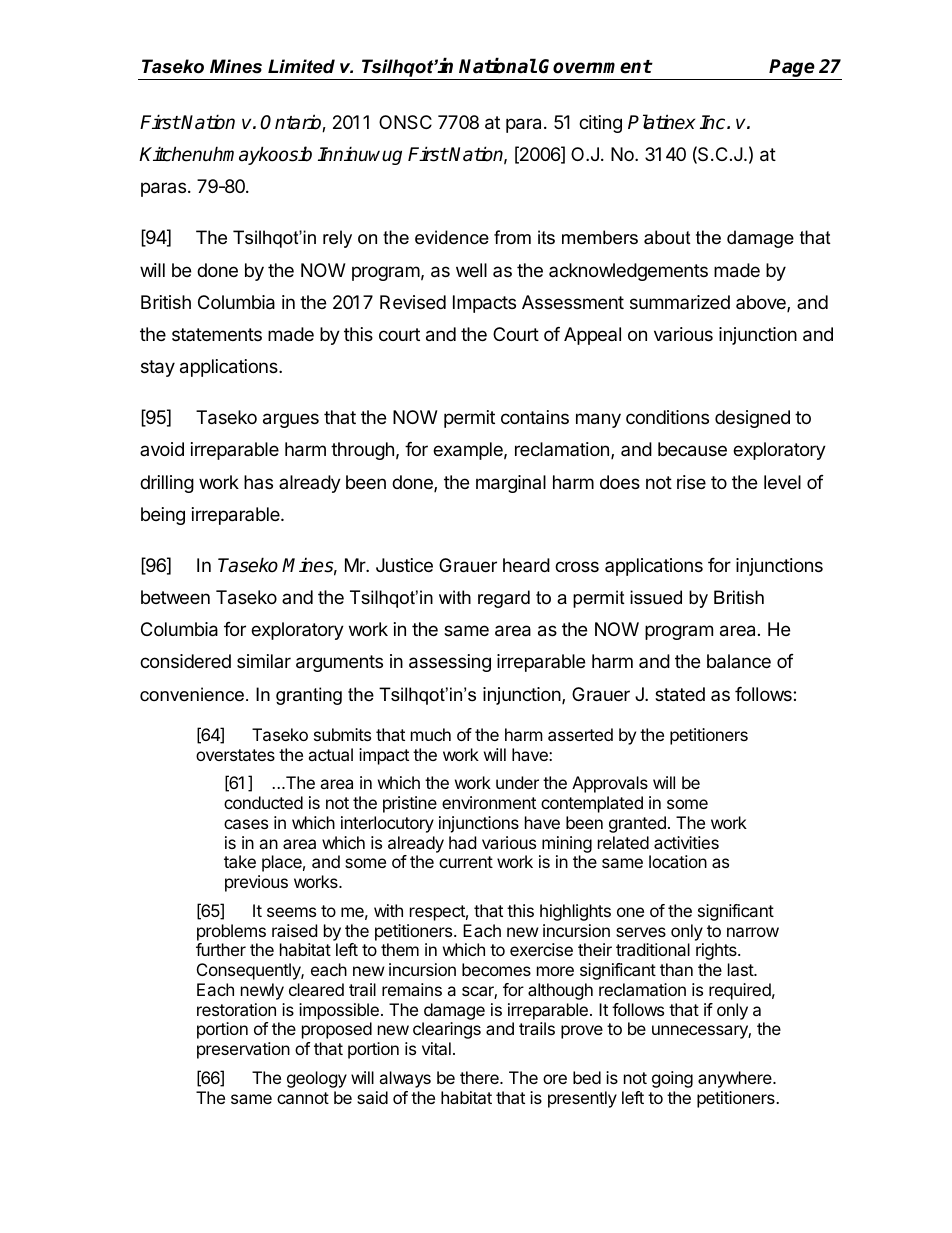 The width and height of the page is (952, 1233). Describe the element at coordinates (175, 597) in the page. I see `between` at that location.
